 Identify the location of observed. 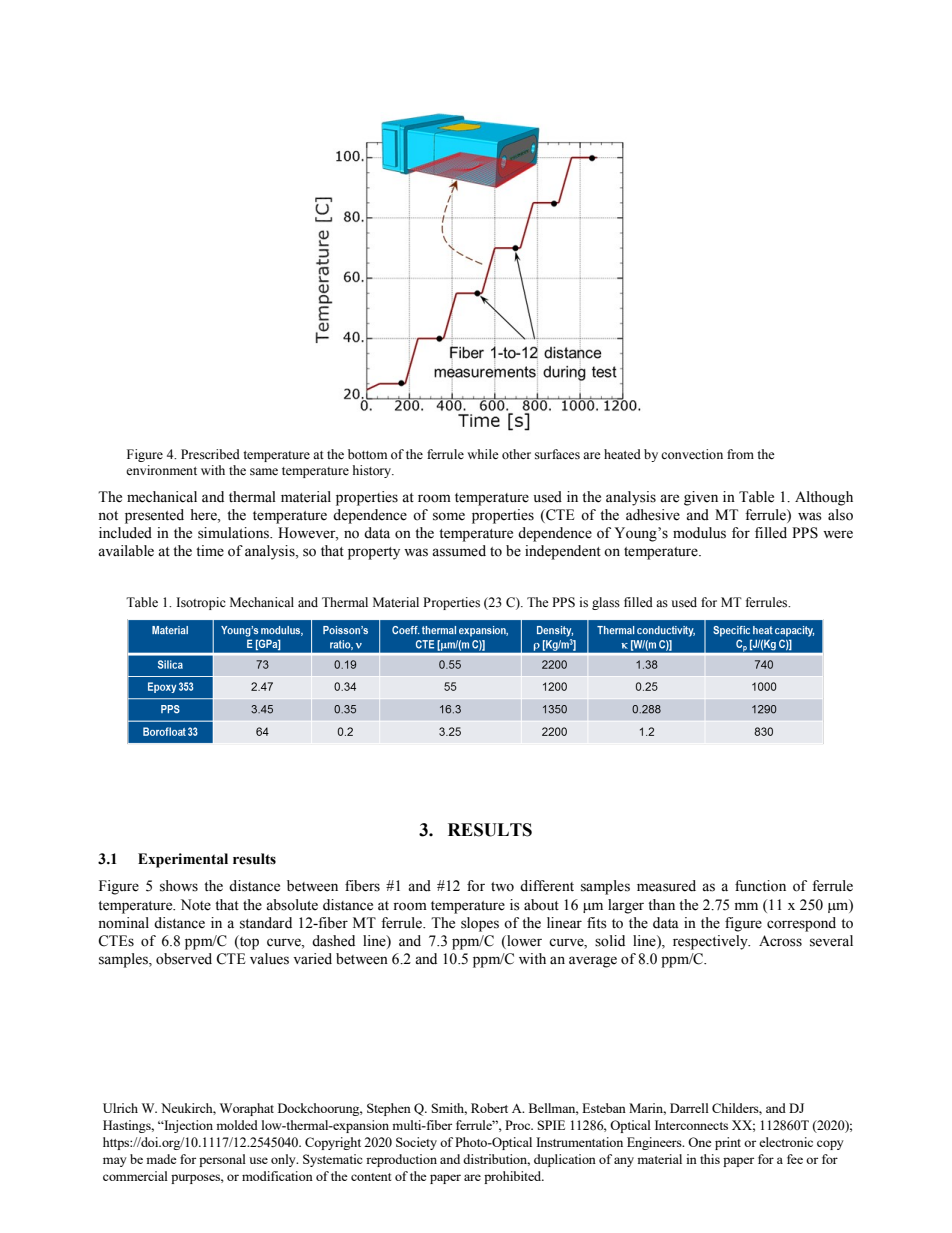
(184, 959).
